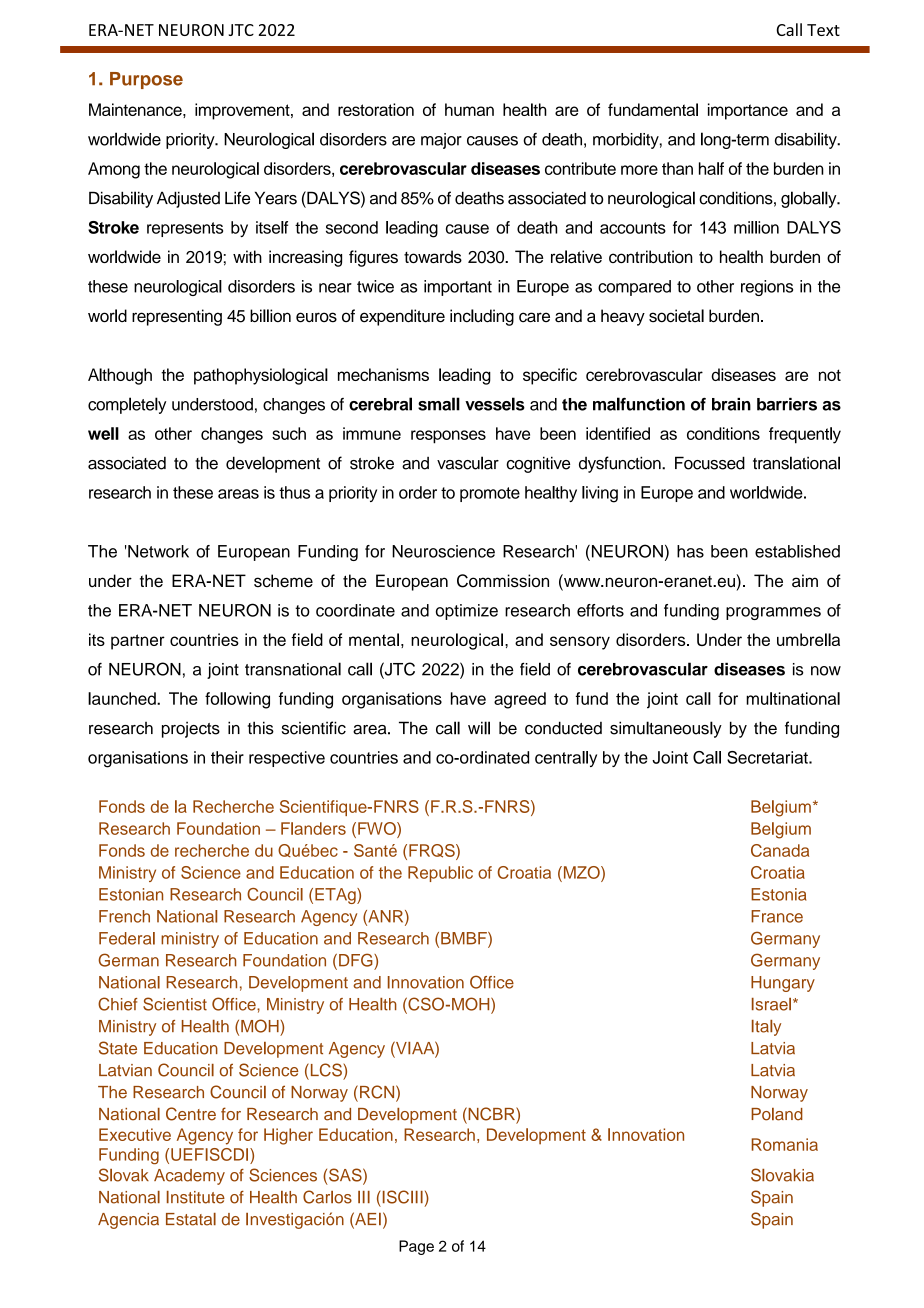 Image resolution: width=924 pixels, height=1308 pixels. What do you see at coordinates (138, 642) in the document?
I see `partner` at bounding box center [138, 642].
